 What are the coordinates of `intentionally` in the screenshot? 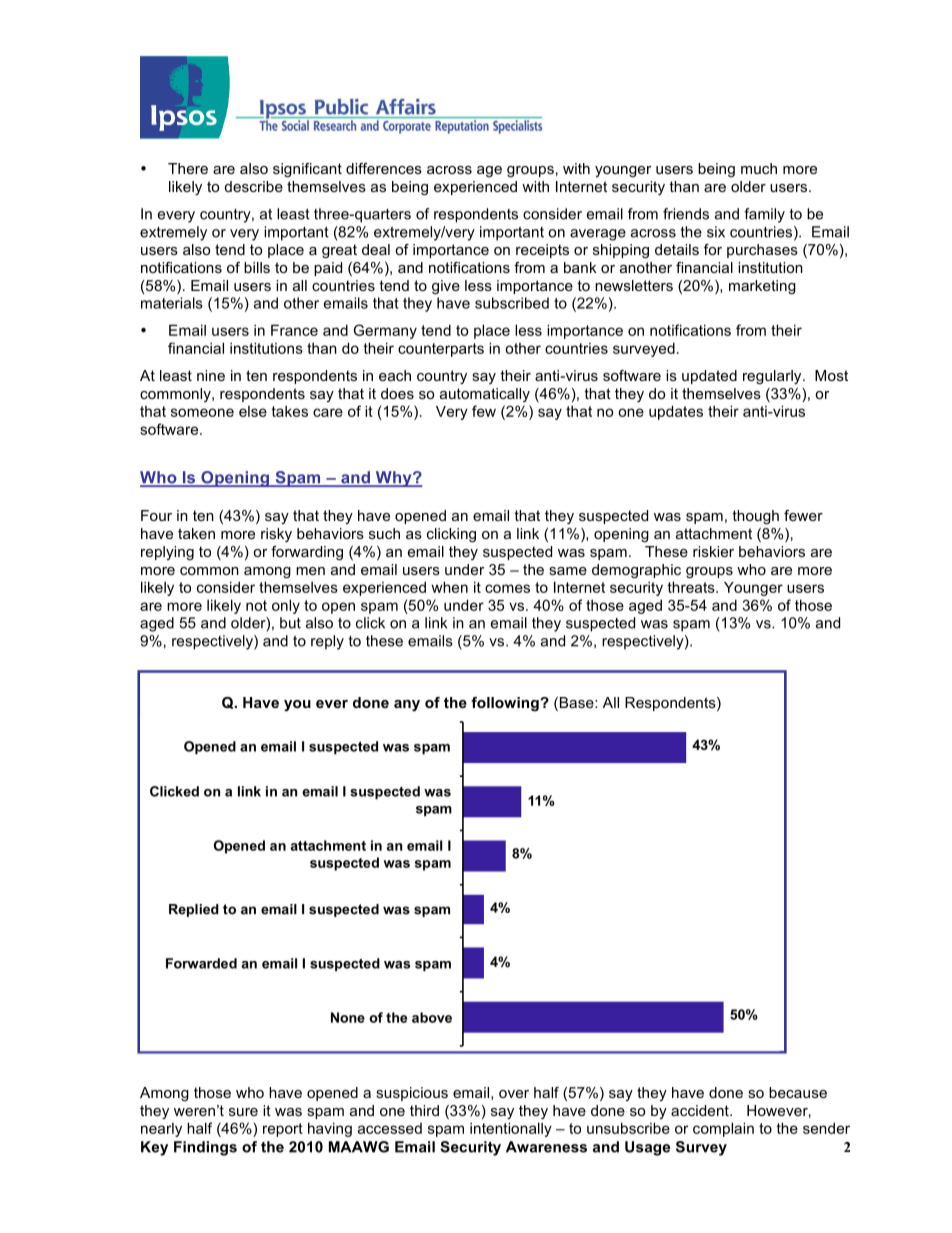 It's located at (511, 1129).
